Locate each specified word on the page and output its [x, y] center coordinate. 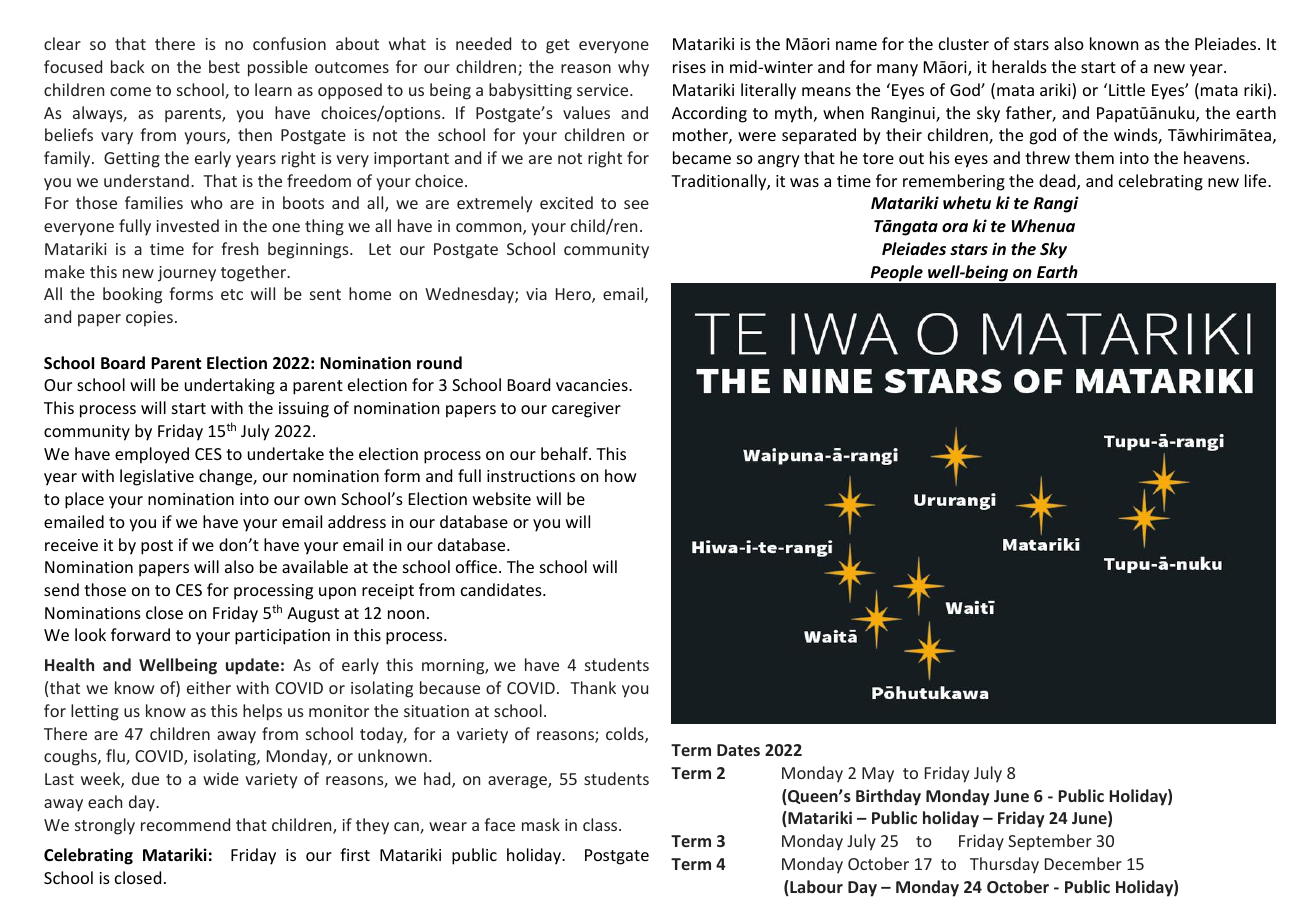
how [621, 475]
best [224, 66]
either [209, 687]
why [633, 68]
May [878, 775]
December [1083, 863]
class [601, 824]
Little [1127, 89]
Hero [574, 295]
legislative [157, 477]
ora [955, 227]
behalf [565, 453]
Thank [593, 687]
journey [187, 274]
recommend [185, 824]
